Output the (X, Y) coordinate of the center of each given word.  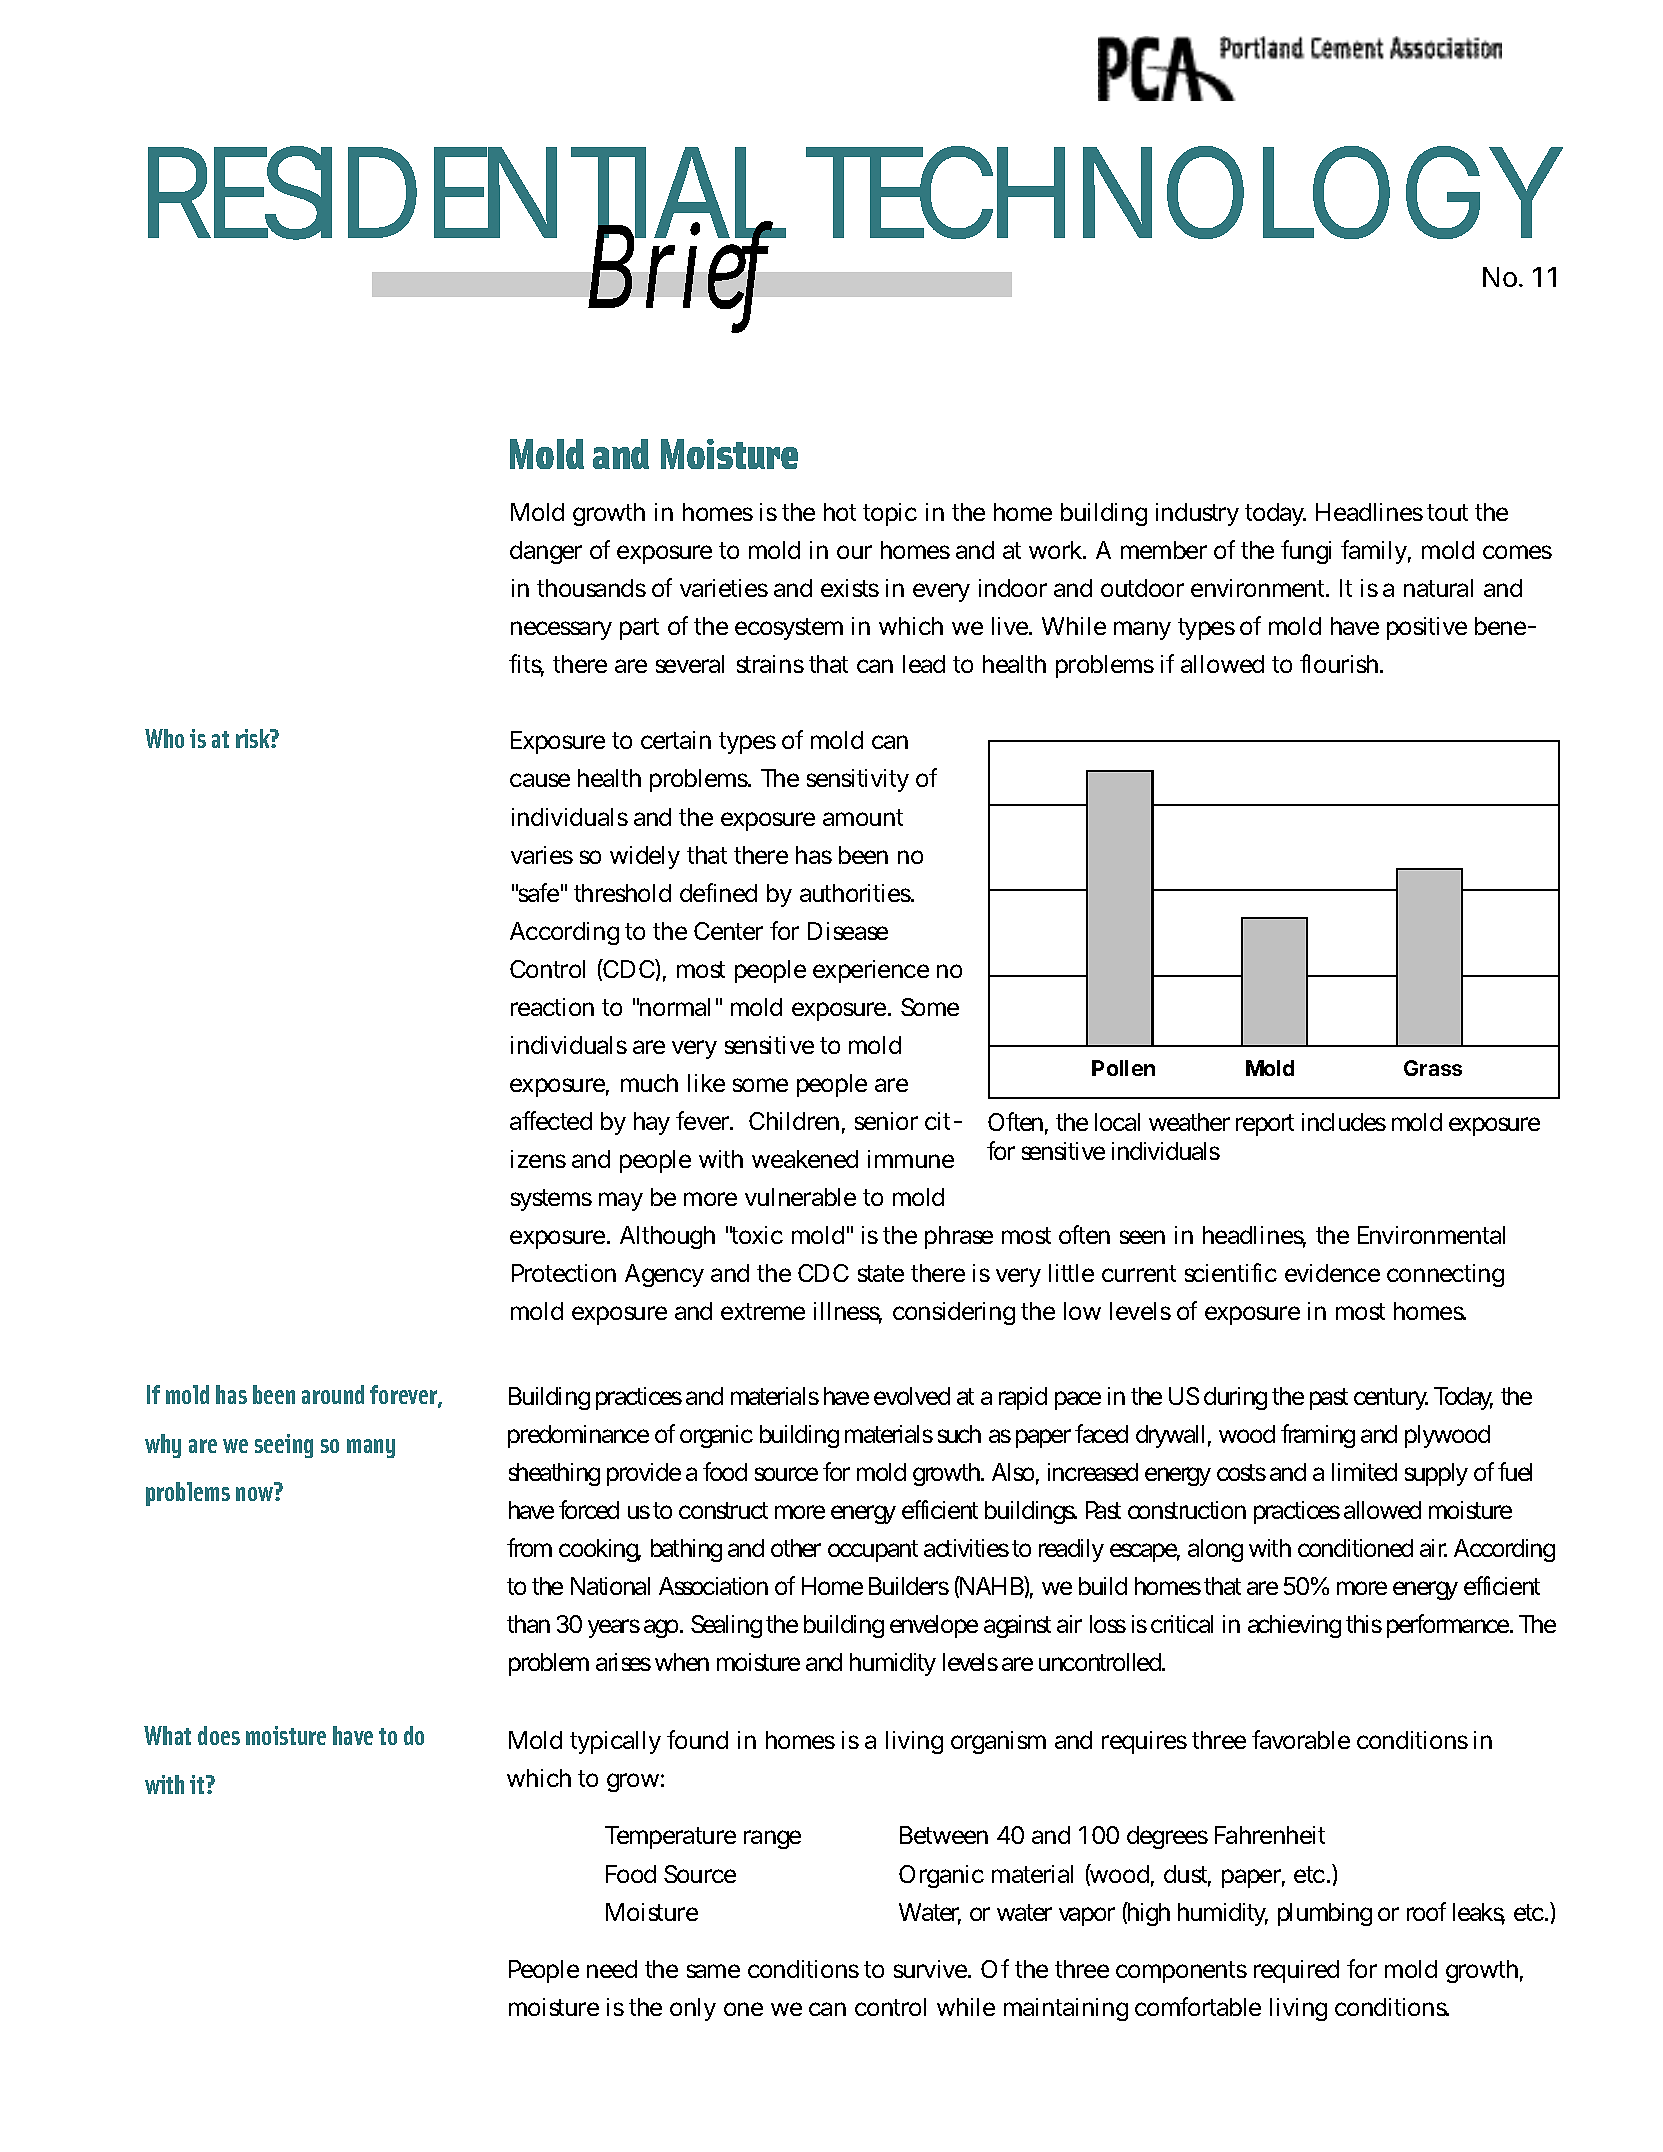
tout (1447, 512)
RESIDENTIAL (467, 194)
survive (931, 1969)
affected (551, 1120)
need (612, 1969)
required (1296, 1971)
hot (840, 512)
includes (1344, 1122)
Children (794, 1121)
